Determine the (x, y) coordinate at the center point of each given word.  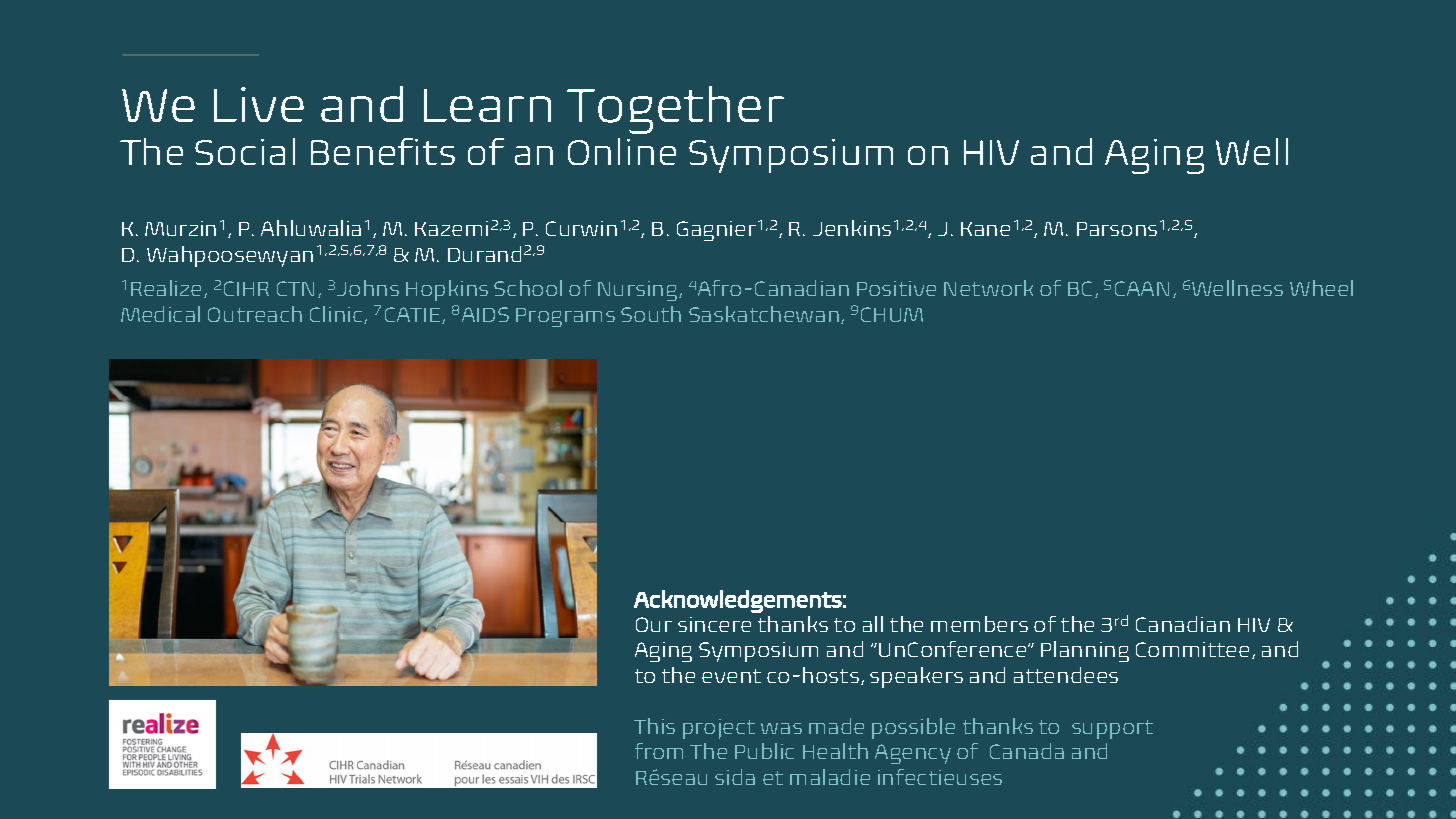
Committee (1192, 649)
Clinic (337, 315)
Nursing (639, 291)
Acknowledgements (738, 601)
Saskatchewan (764, 314)
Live (259, 104)
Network (988, 288)
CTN (295, 288)
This (654, 726)
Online (622, 151)
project (719, 729)
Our (654, 624)
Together (675, 110)
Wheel (1321, 288)
